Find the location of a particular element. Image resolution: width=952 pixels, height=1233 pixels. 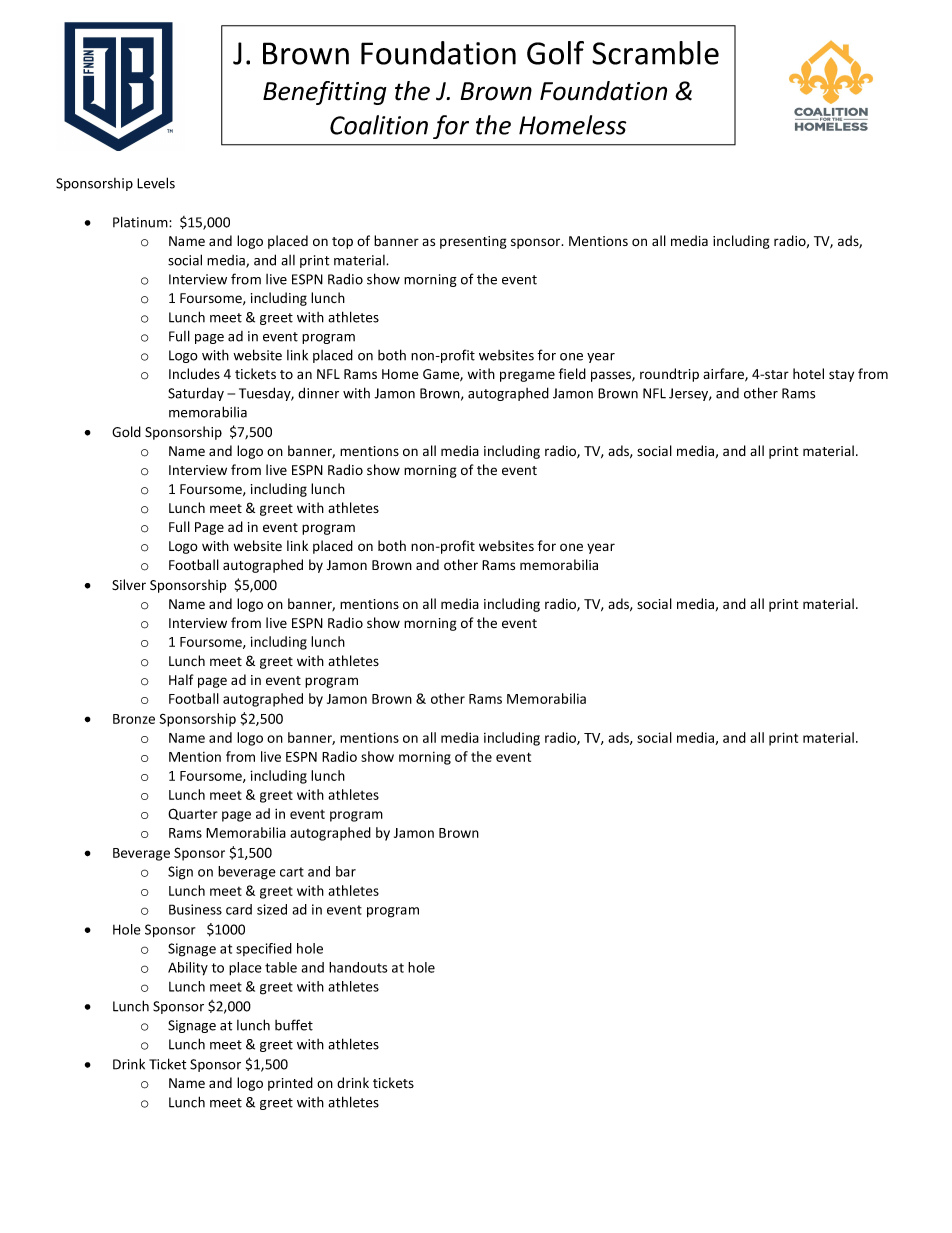

Benefitting is located at coordinates (325, 93).
